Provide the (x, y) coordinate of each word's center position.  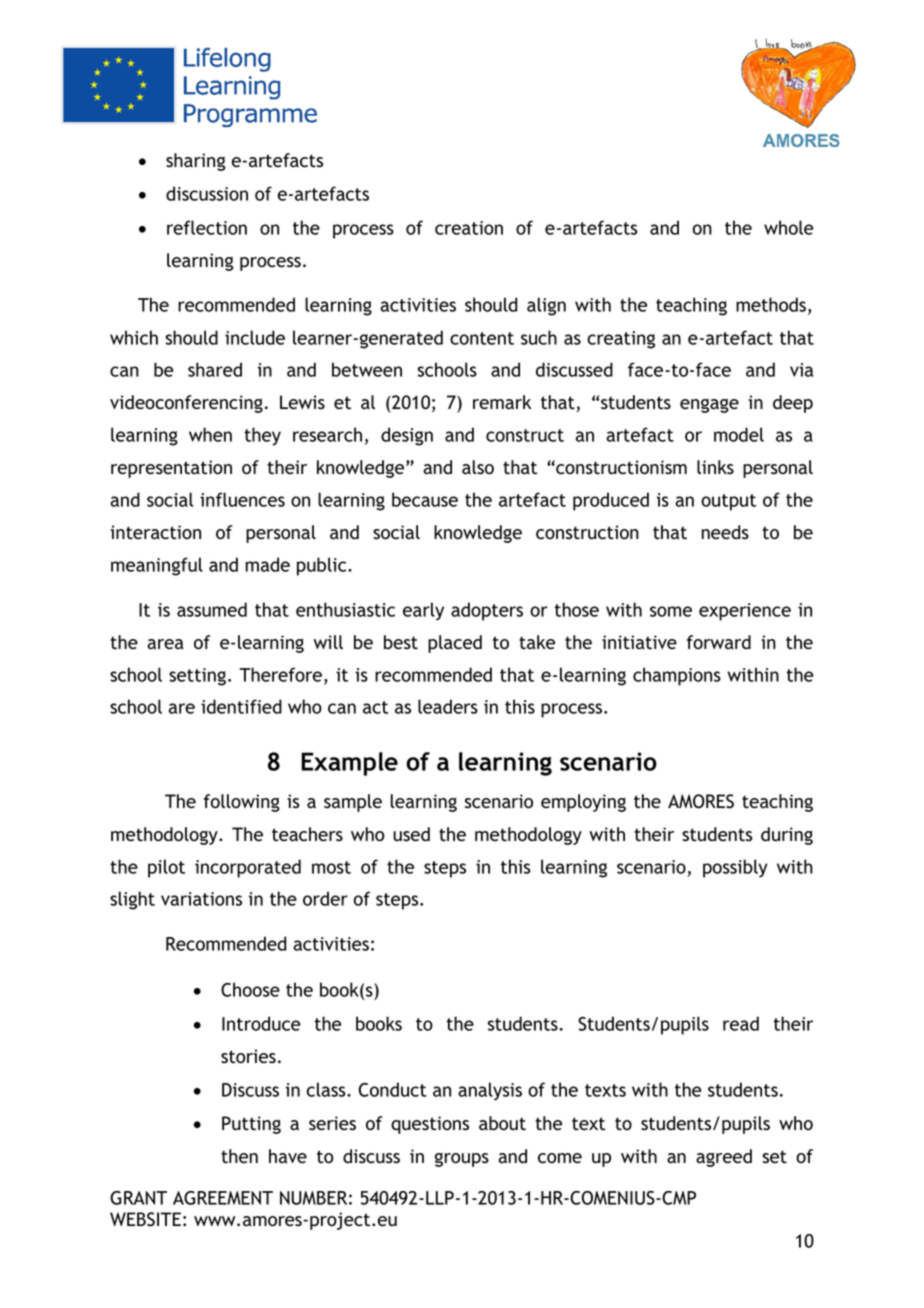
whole (789, 227)
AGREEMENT (223, 1198)
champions (677, 676)
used (411, 834)
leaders (448, 706)
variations (201, 899)
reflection (207, 227)
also (478, 467)
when (210, 434)
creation (469, 228)
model (739, 434)
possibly (735, 868)
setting (197, 677)
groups (462, 1160)
